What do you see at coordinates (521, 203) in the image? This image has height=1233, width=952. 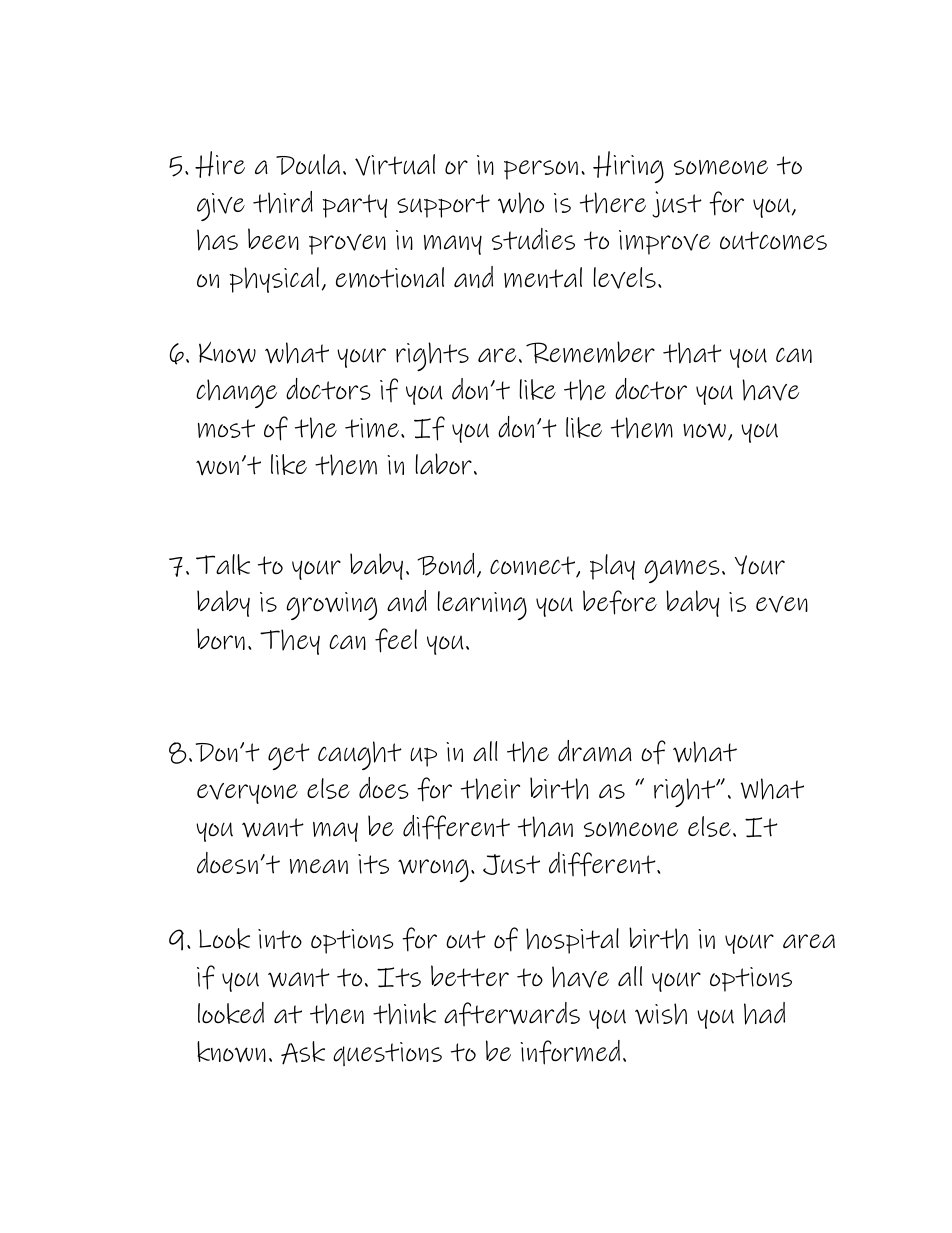 I see `who` at bounding box center [521, 203].
